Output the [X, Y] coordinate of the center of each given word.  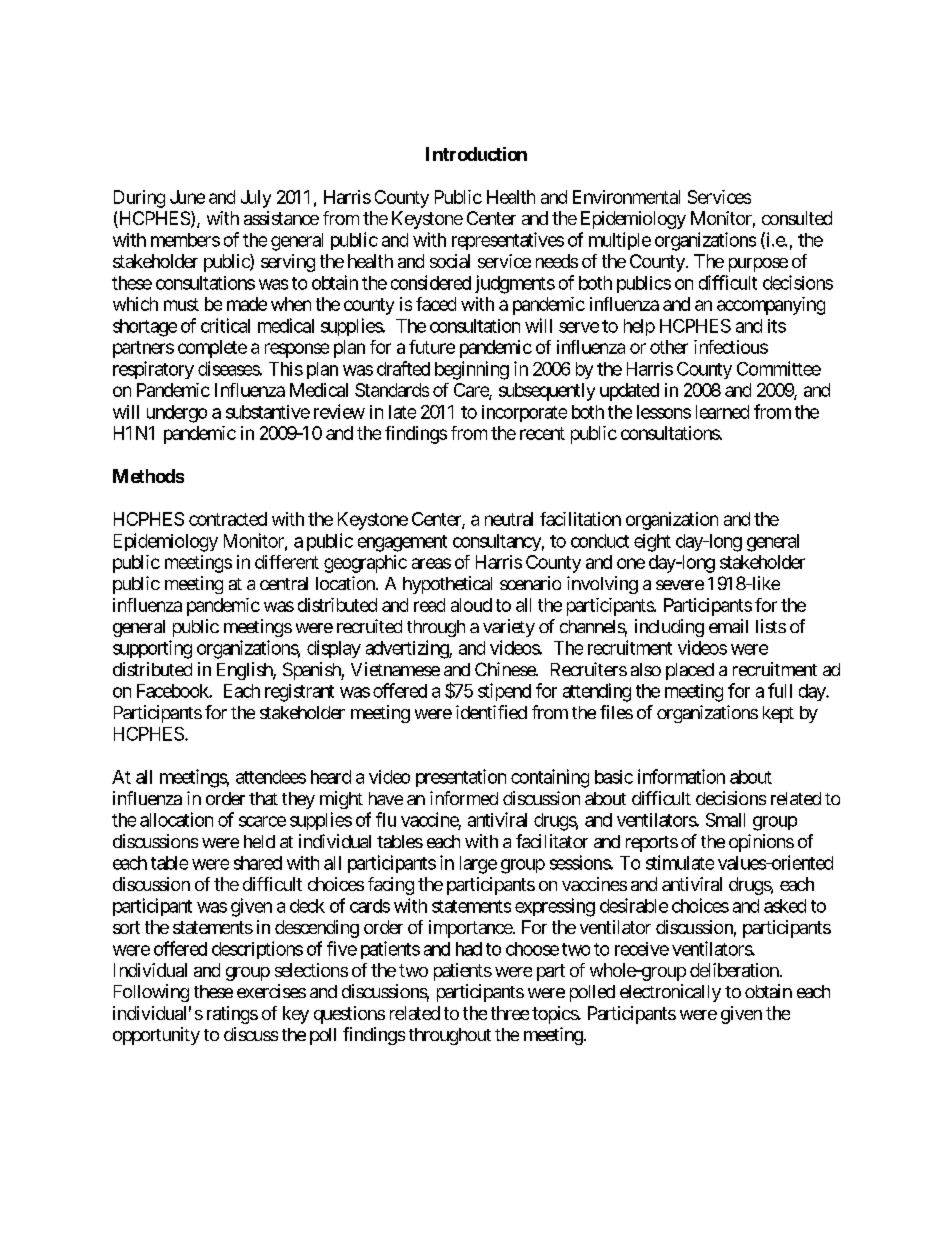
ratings [232, 1015]
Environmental [626, 197]
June [187, 197]
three [510, 1013]
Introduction [476, 154]
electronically [670, 993]
